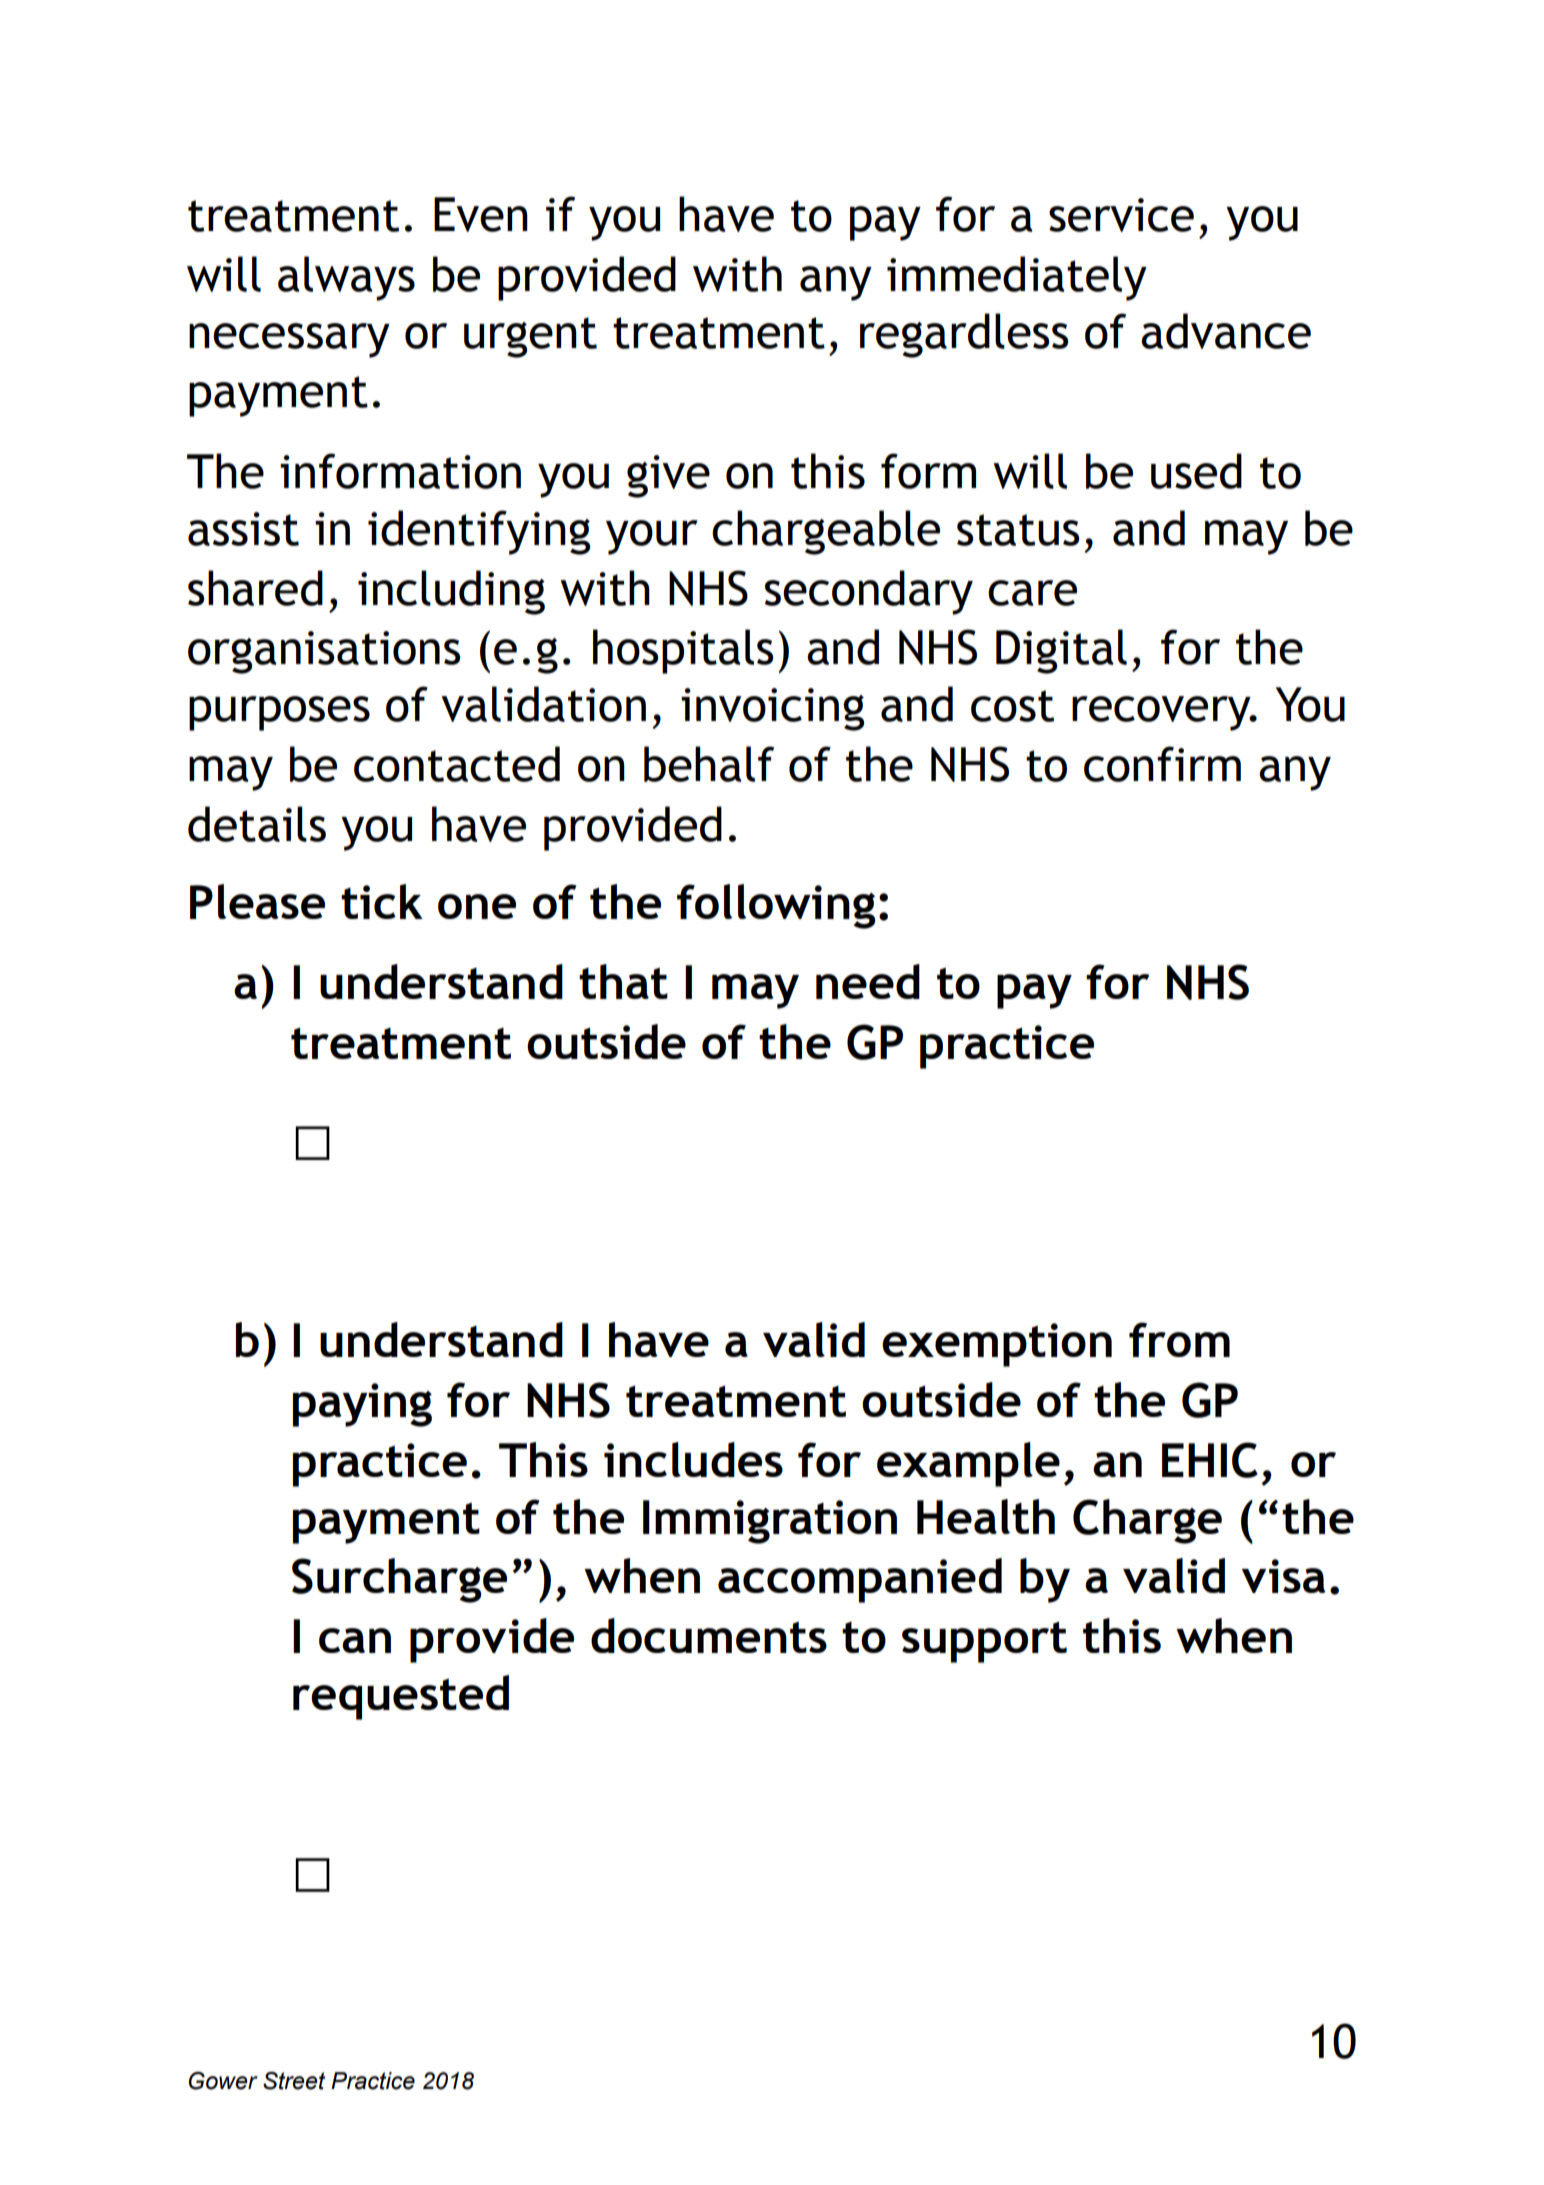 This screenshot has width=1544, height=2185. Describe the element at coordinates (709, 1635) in the screenshot. I see `documents` at that location.
